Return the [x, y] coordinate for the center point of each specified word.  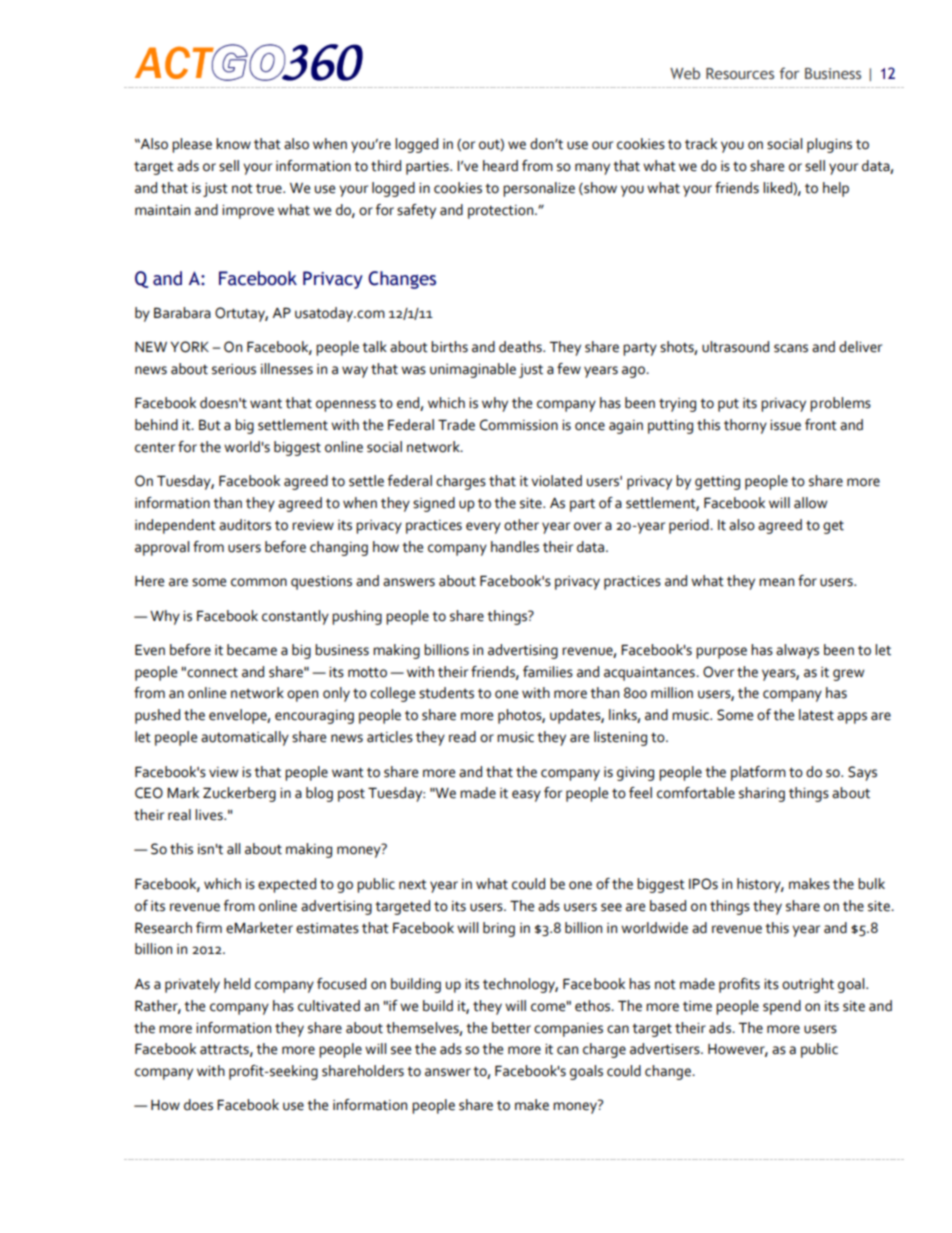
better [511, 1028]
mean [776, 582]
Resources [740, 74]
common [259, 582]
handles [515, 547]
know [233, 144]
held [237, 984]
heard [500, 166]
